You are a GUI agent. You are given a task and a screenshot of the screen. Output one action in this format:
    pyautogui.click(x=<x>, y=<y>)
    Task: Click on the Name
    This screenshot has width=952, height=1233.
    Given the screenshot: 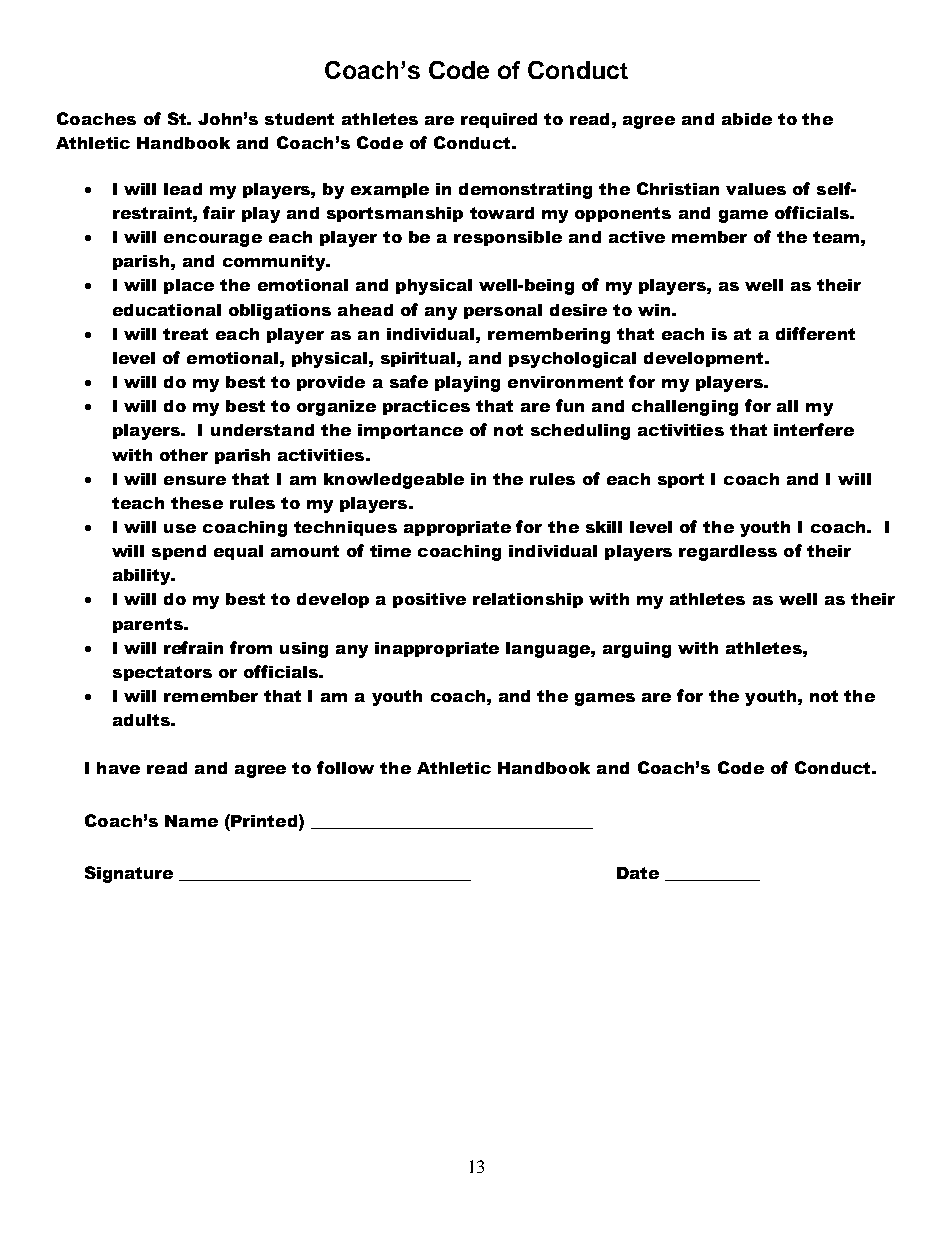 What is the action you would take?
    pyautogui.click(x=191, y=821)
